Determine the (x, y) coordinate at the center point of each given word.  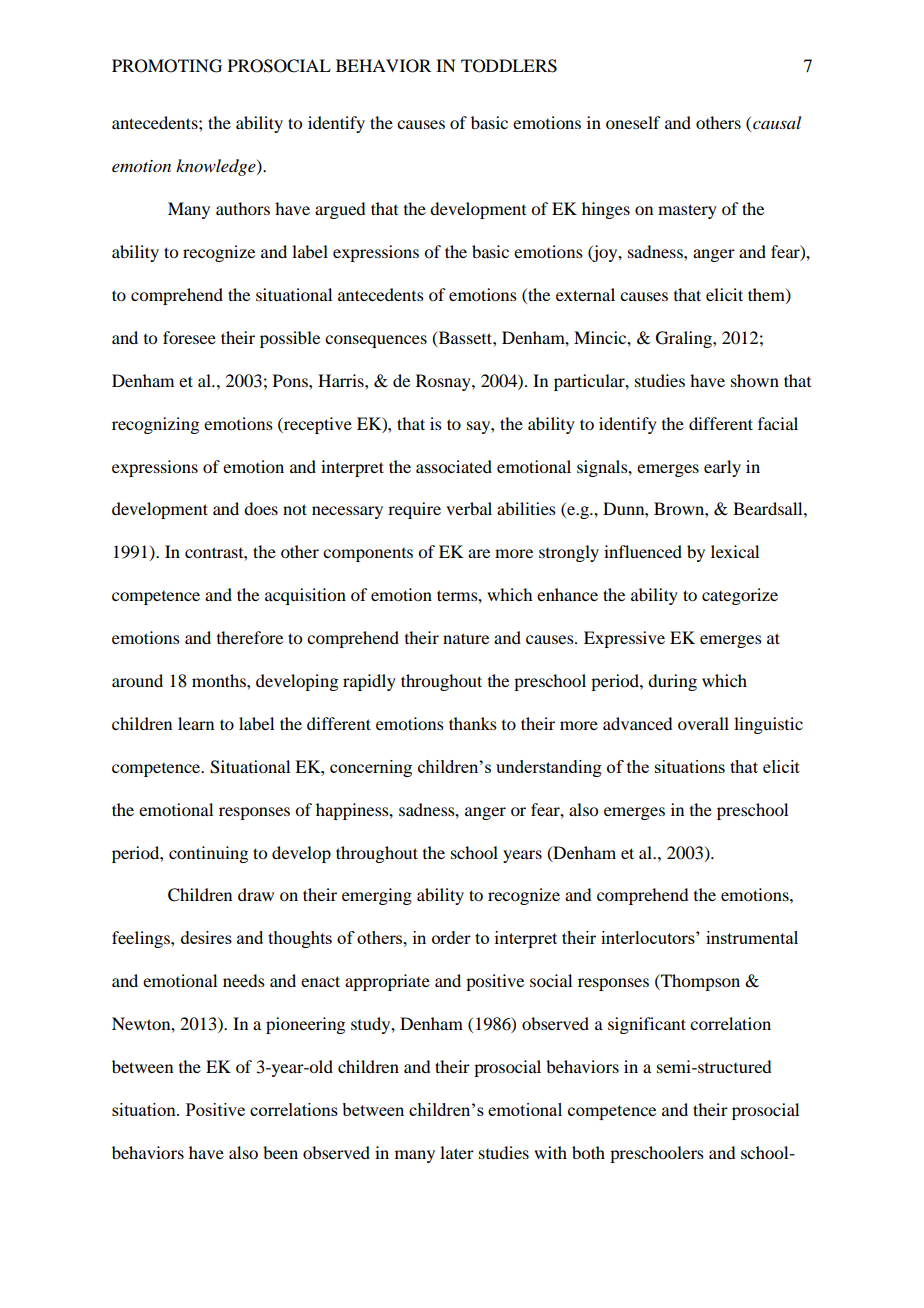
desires (206, 937)
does (261, 508)
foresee (189, 337)
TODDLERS (509, 66)
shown (755, 380)
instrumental (752, 937)
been (280, 1152)
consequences (376, 341)
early (722, 468)
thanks (473, 723)
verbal (469, 508)
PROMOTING (167, 66)
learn (196, 723)
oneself (633, 122)
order (451, 937)
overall (703, 723)
